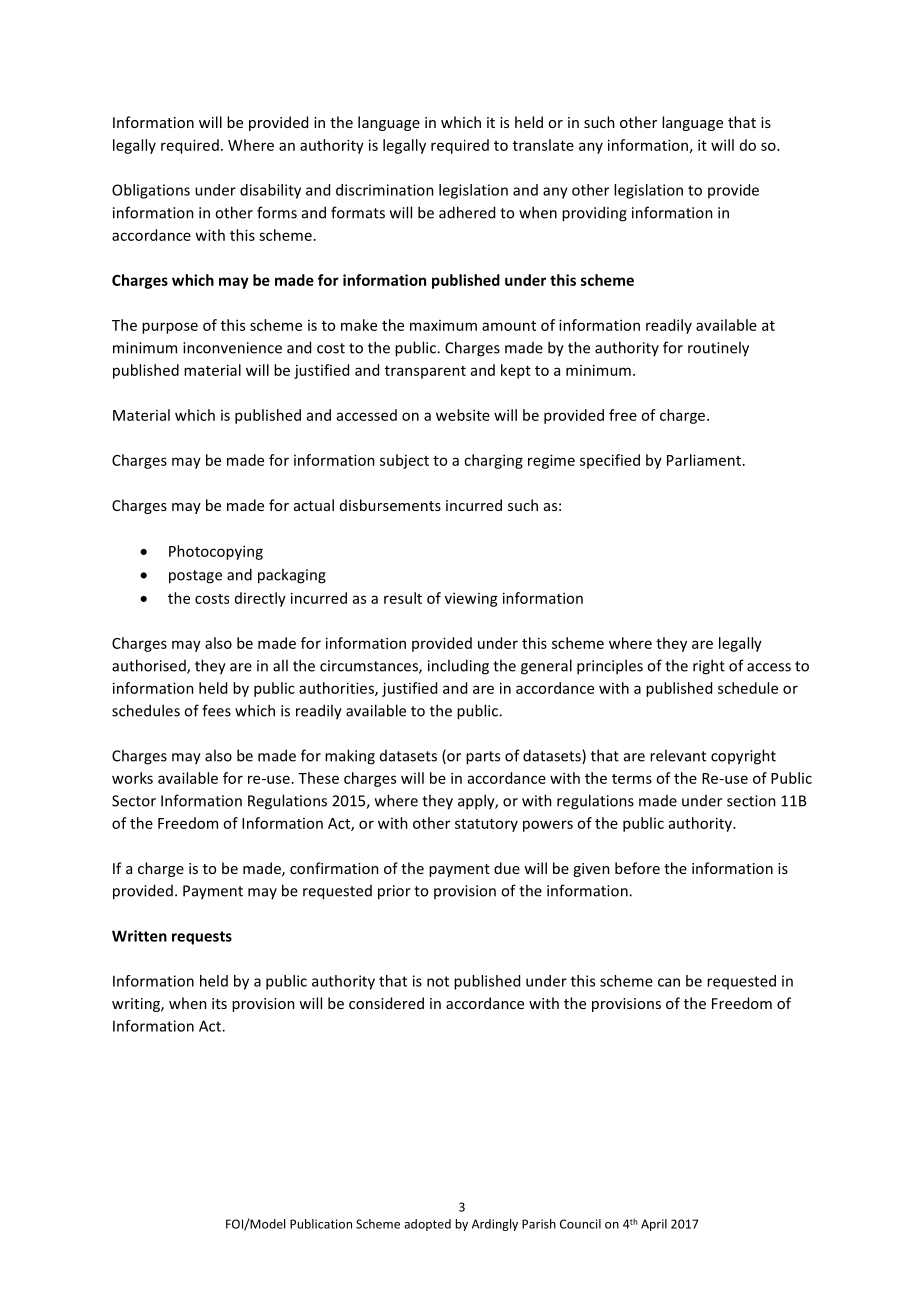 This screenshot has width=924, height=1308. Describe the element at coordinates (202, 938) in the screenshot. I see `requests` at that location.
